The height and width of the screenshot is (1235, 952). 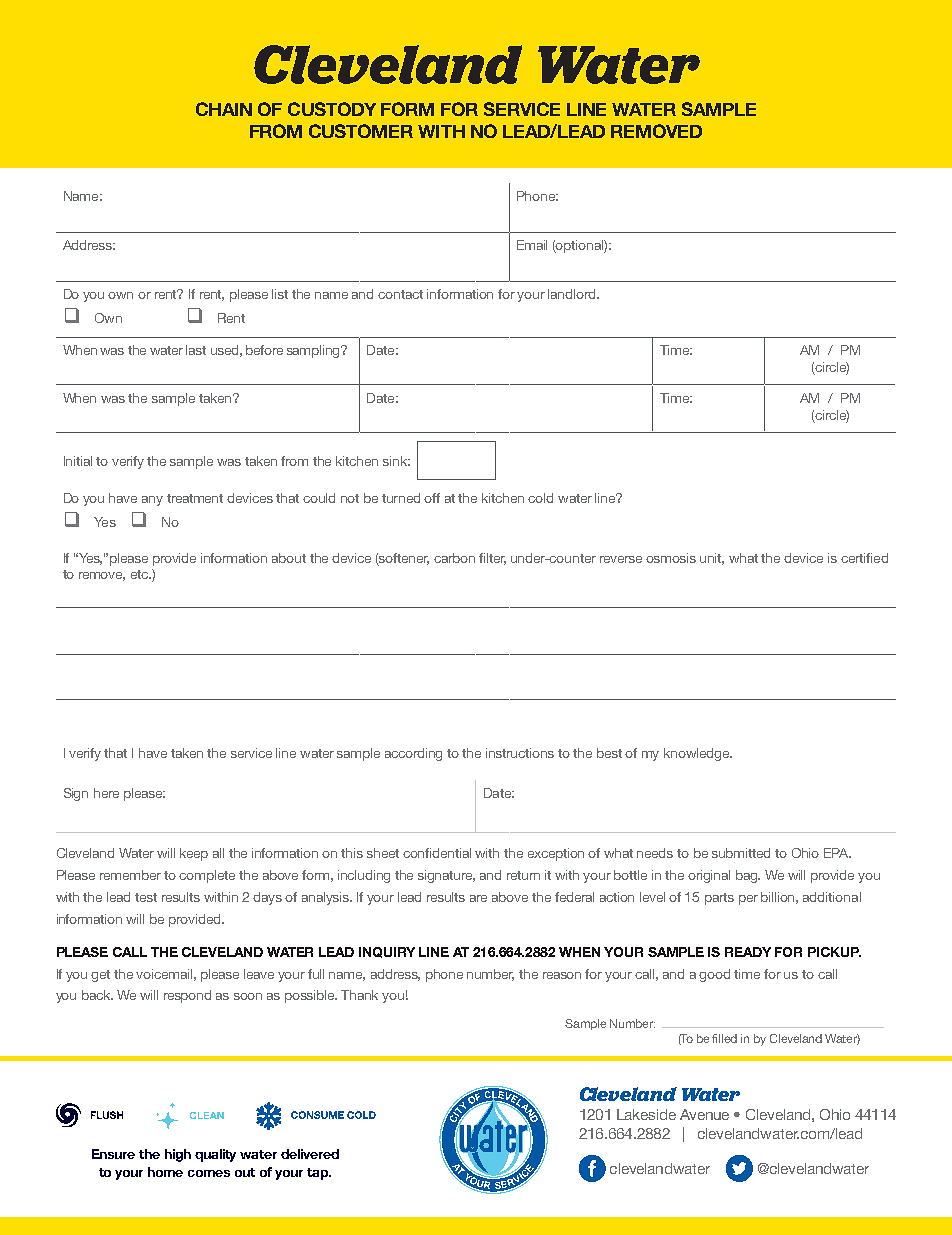 I want to click on CHAIN, so click(x=224, y=109).
